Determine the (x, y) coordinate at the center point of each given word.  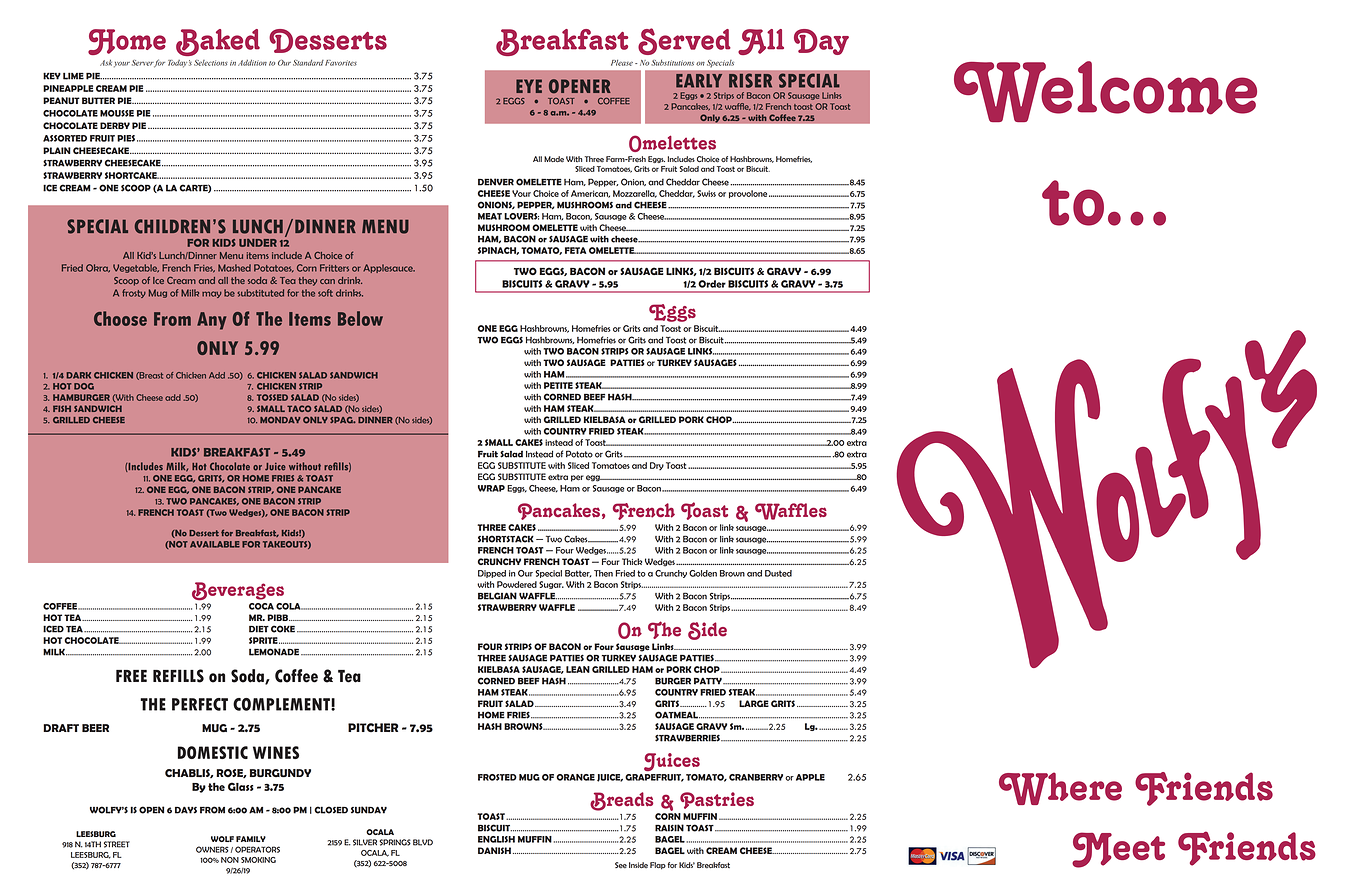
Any (211, 321)
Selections (211, 63)
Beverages (238, 591)
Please (622, 63)
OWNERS (212, 849)
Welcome (1105, 91)
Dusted (778, 573)
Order (712, 284)
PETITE (558, 385)
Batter (578, 573)
